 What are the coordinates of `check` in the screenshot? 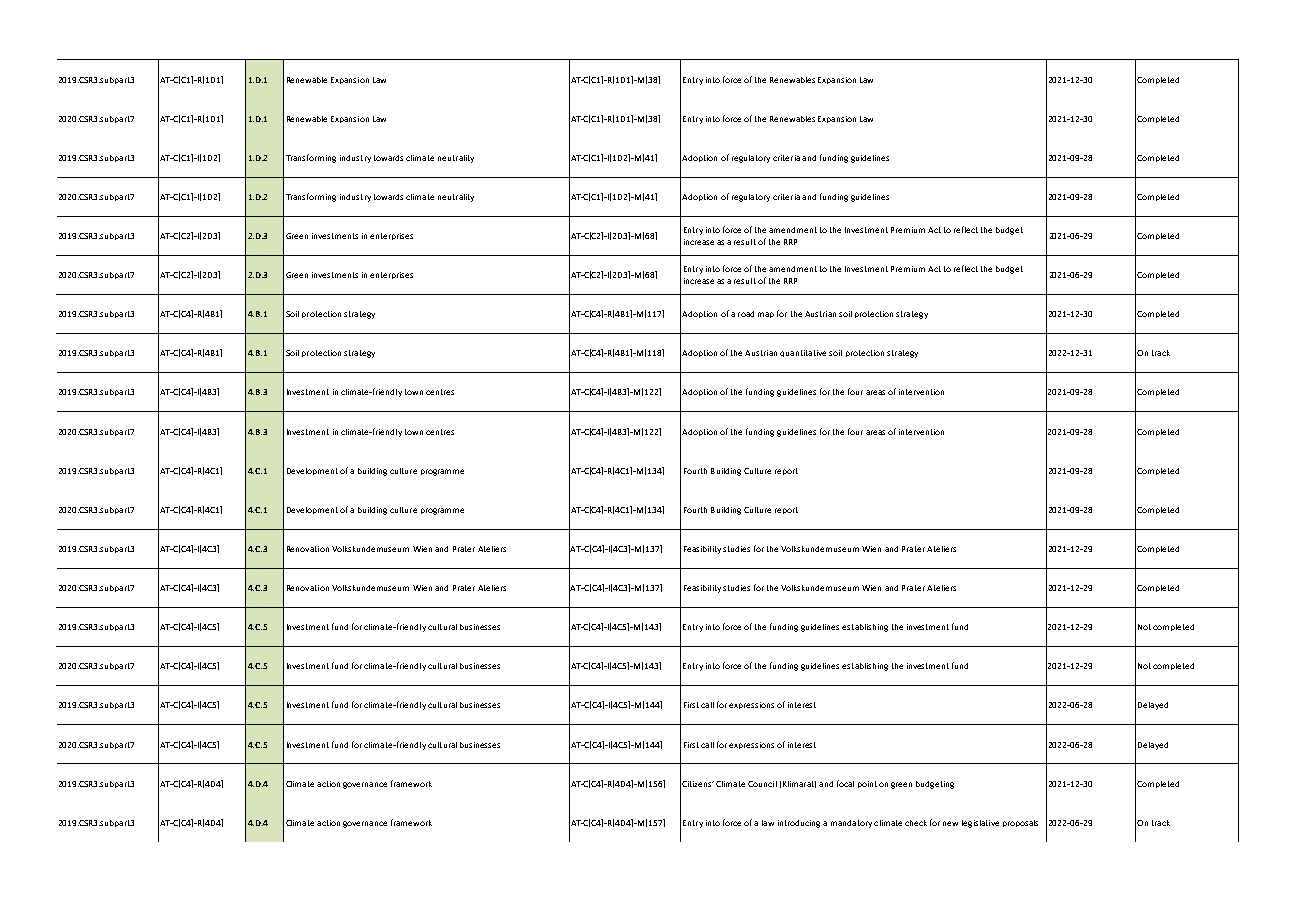 It's located at (916, 823).
